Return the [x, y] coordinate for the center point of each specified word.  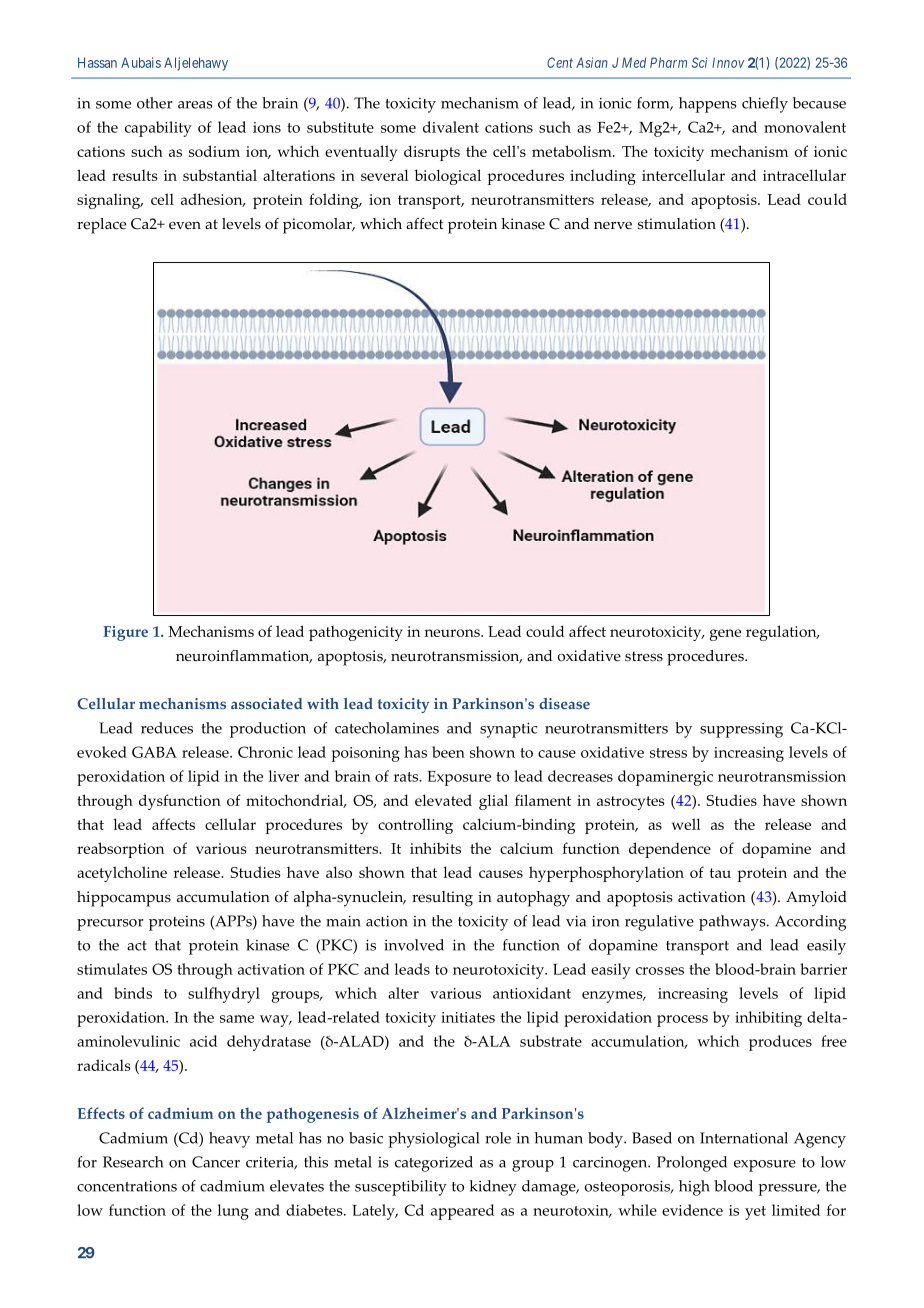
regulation [782, 633]
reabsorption [120, 850]
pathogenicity [356, 633]
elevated [443, 800]
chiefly [765, 105]
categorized [434, 1164]
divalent [451, 127]
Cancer [216, 1162]
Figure [125, 633]
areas [195, 105]
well [686, 824]
